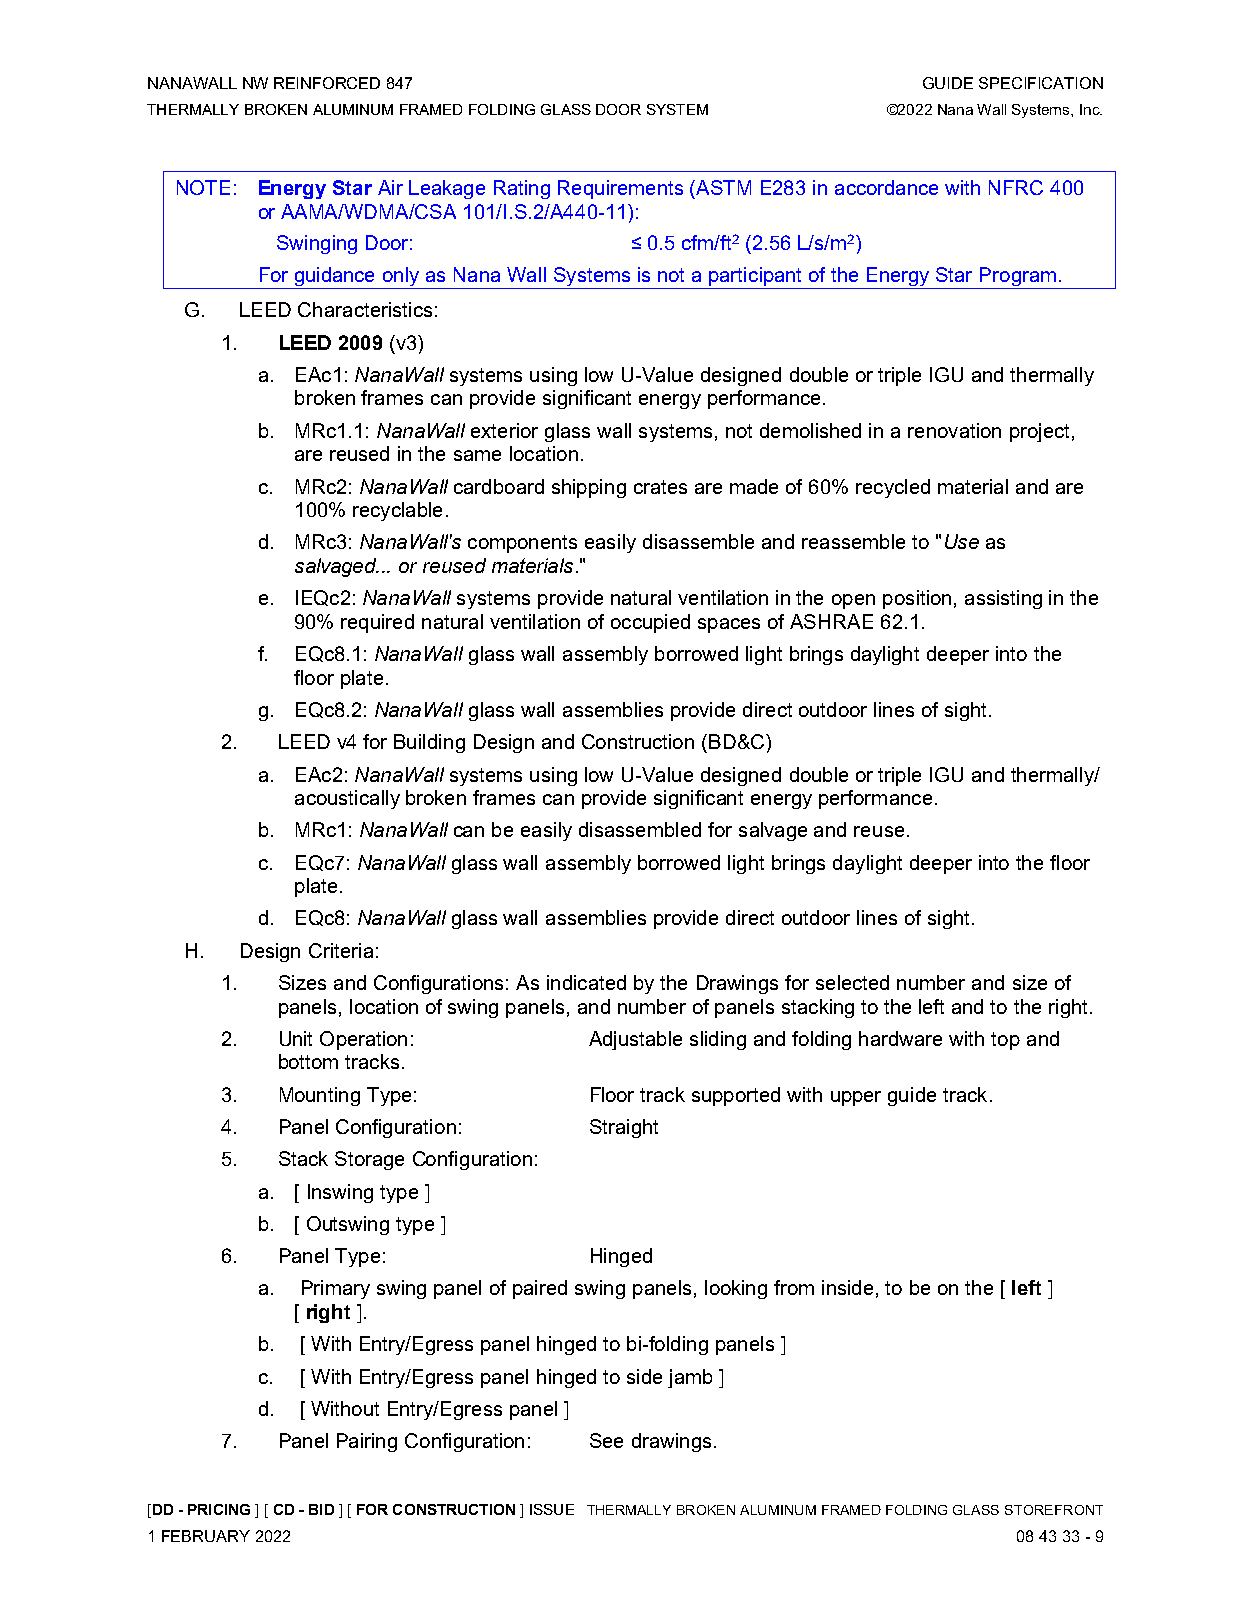 This page has height=1619, width=1251. I want to click on See, so click(606, 1440).
